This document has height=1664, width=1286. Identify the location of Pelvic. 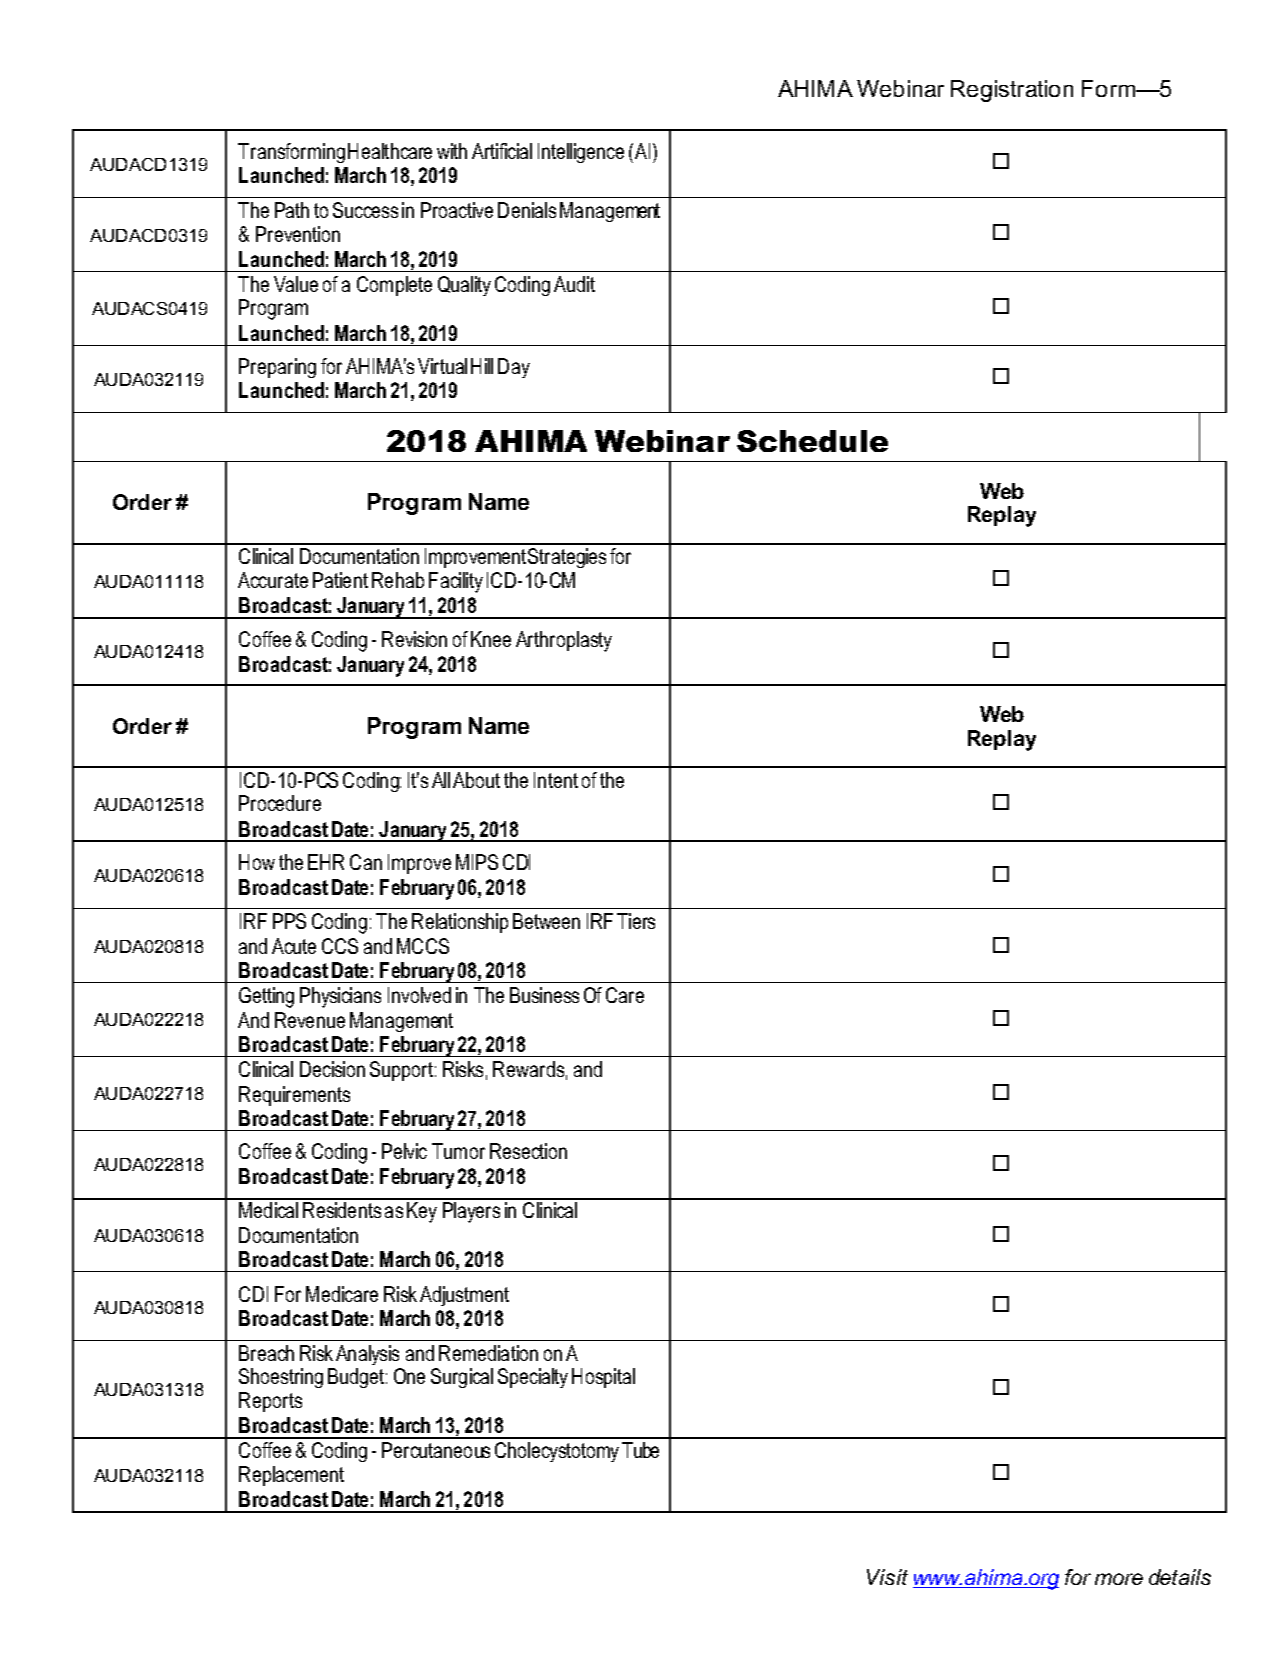
(404, 1151).
